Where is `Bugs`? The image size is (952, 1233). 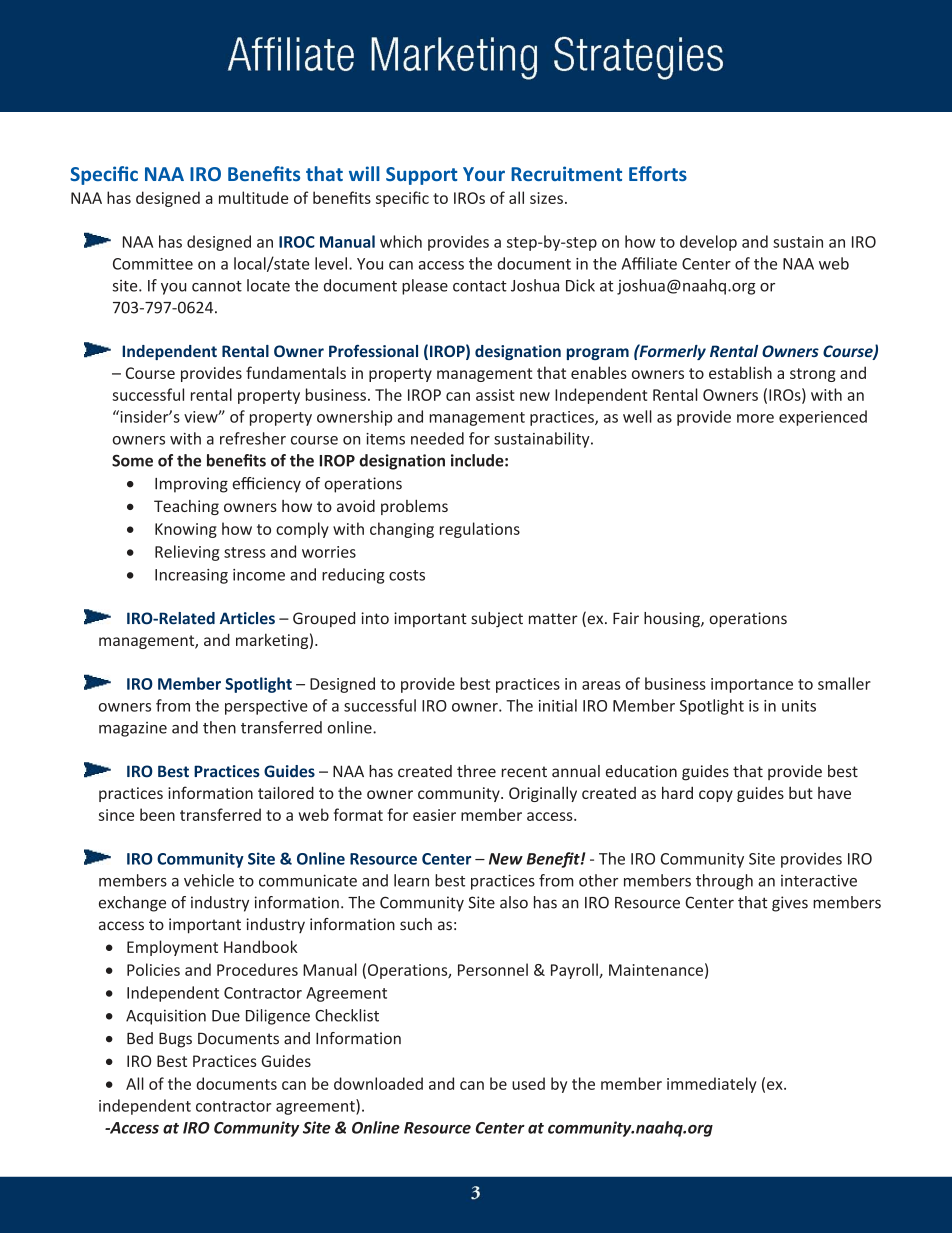 Bugs is located at coordinates (175, 1040).
